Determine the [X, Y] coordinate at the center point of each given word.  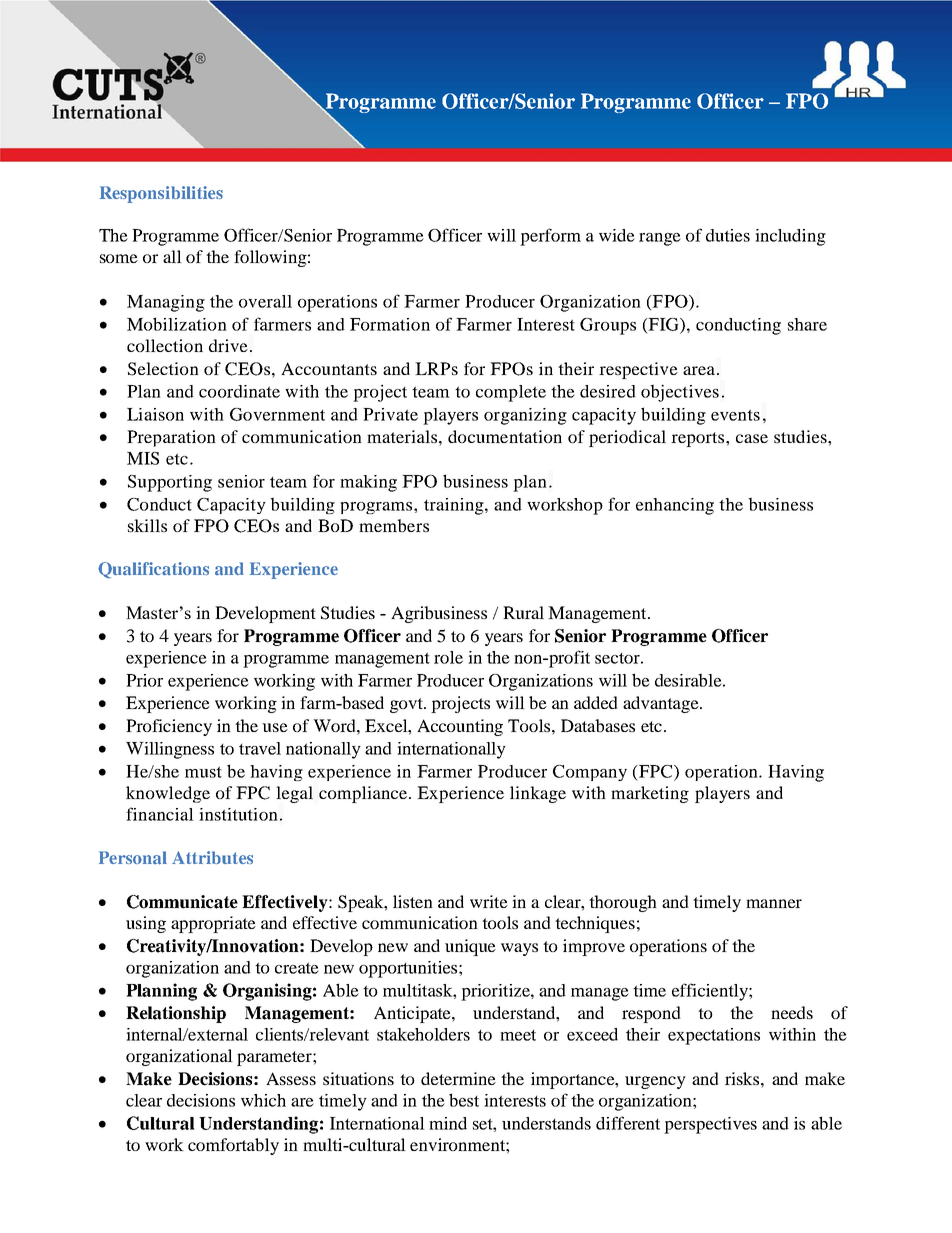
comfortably [233, 1146]
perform [550, 237]
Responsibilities [161, 194]
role [448, 657]
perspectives [710, 1125]
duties [728, 235]
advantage [662, 704]
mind [448, 1123]
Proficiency [169, 727]
